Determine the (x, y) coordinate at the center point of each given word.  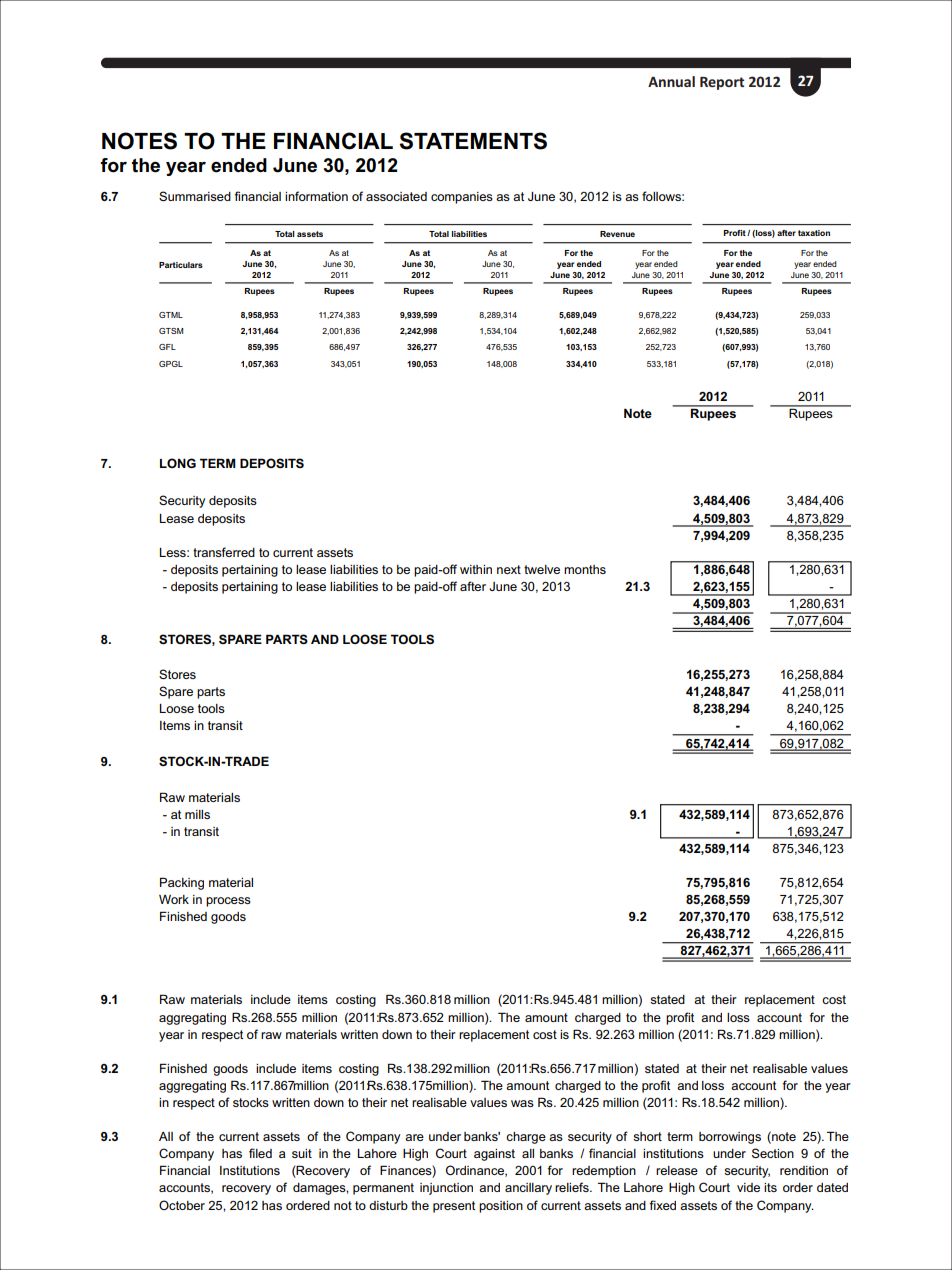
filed (260, 1153)
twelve (542, 569)
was (522, 1103)
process (228, 902)
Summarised (195, 196)
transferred (224, 552)
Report (722, 83)
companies (462, 198)
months (585, 569)
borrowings (730, 1138)
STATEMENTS (473, 141)
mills (197, 814)
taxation (814, 233)
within (476, 569)
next (509, 569)
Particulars (181, 265)
